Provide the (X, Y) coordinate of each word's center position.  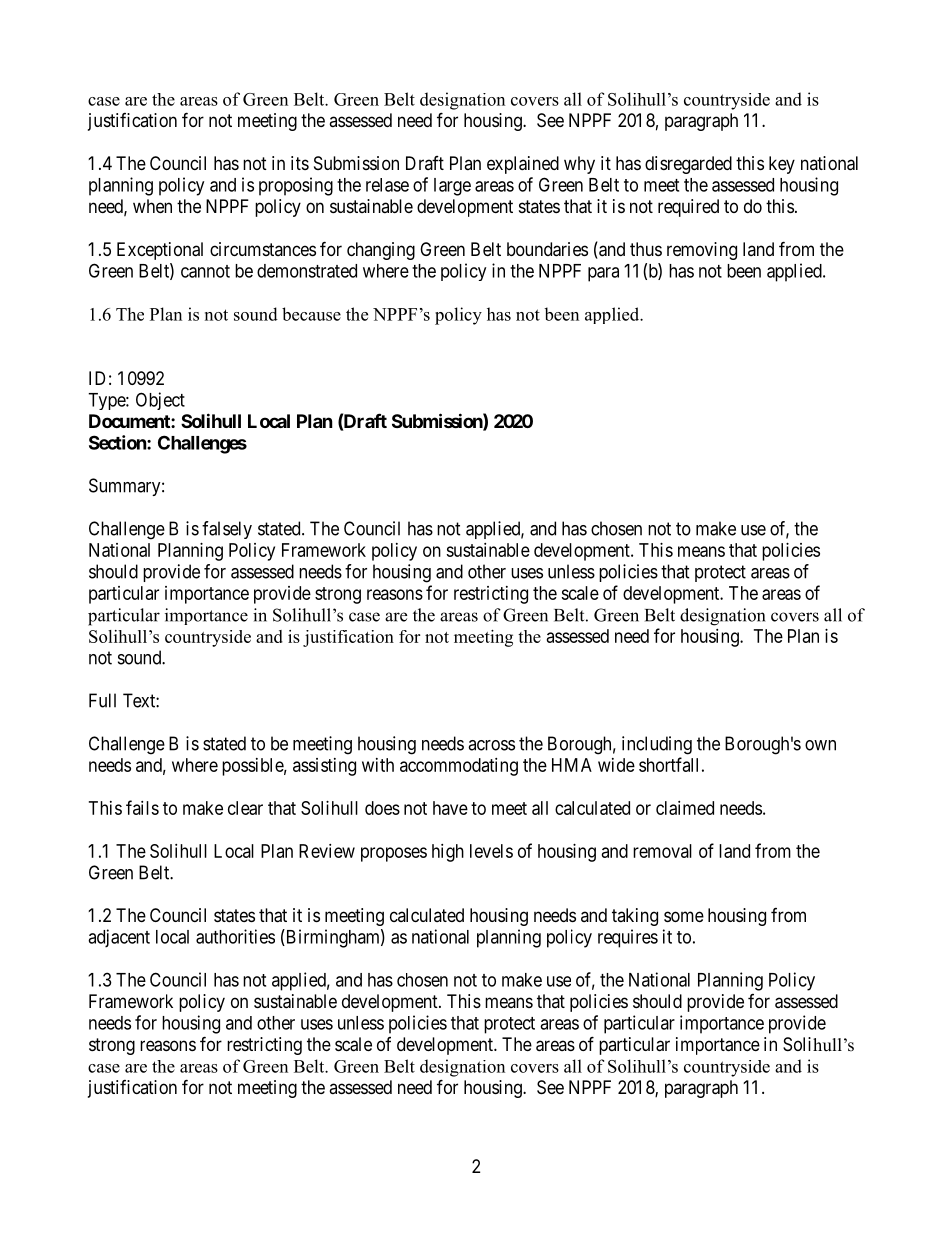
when (152, 206)
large (452, 187)
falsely (227, 530)
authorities (235, 936)
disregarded (688, 165)
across (491, 745)
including (657, 745)
